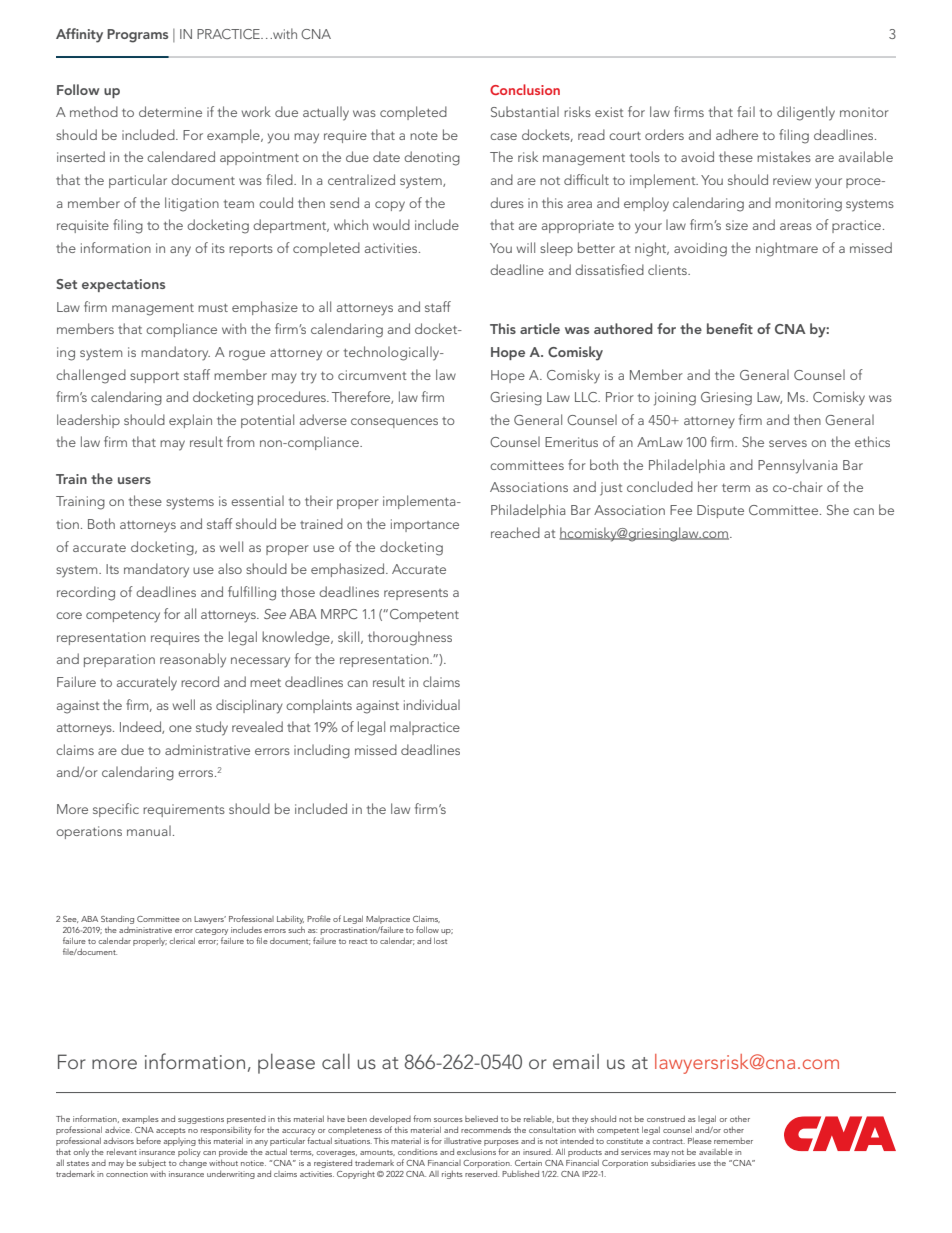  What do you see at coordinates (149, 830) in the document?
I see `manual` at bounding box center [149, 830].
